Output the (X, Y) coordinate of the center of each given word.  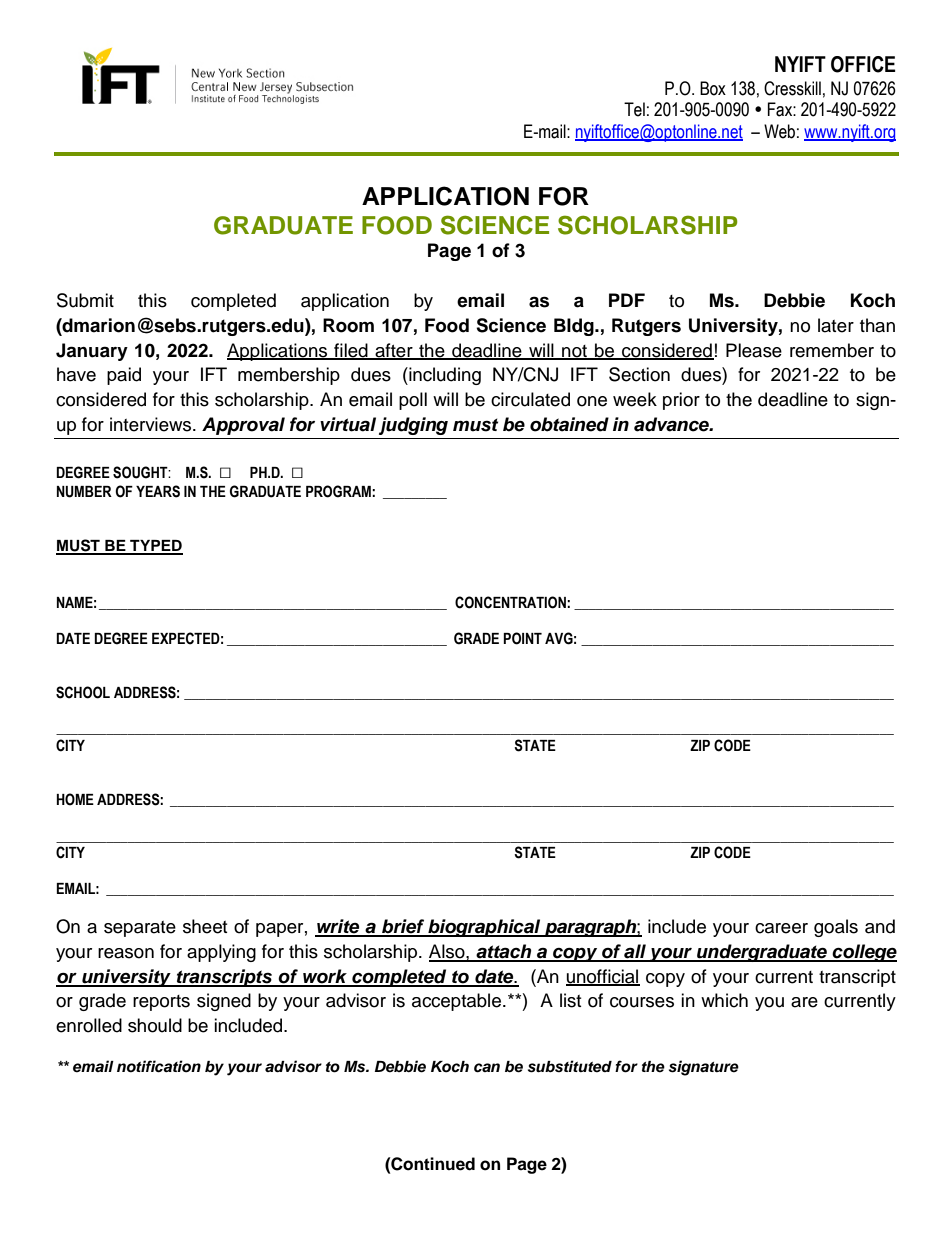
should (155, 1025)
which (724, 1000)
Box (713, 88)
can (487, 1068)
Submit (85, 300)
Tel (634, 109)
